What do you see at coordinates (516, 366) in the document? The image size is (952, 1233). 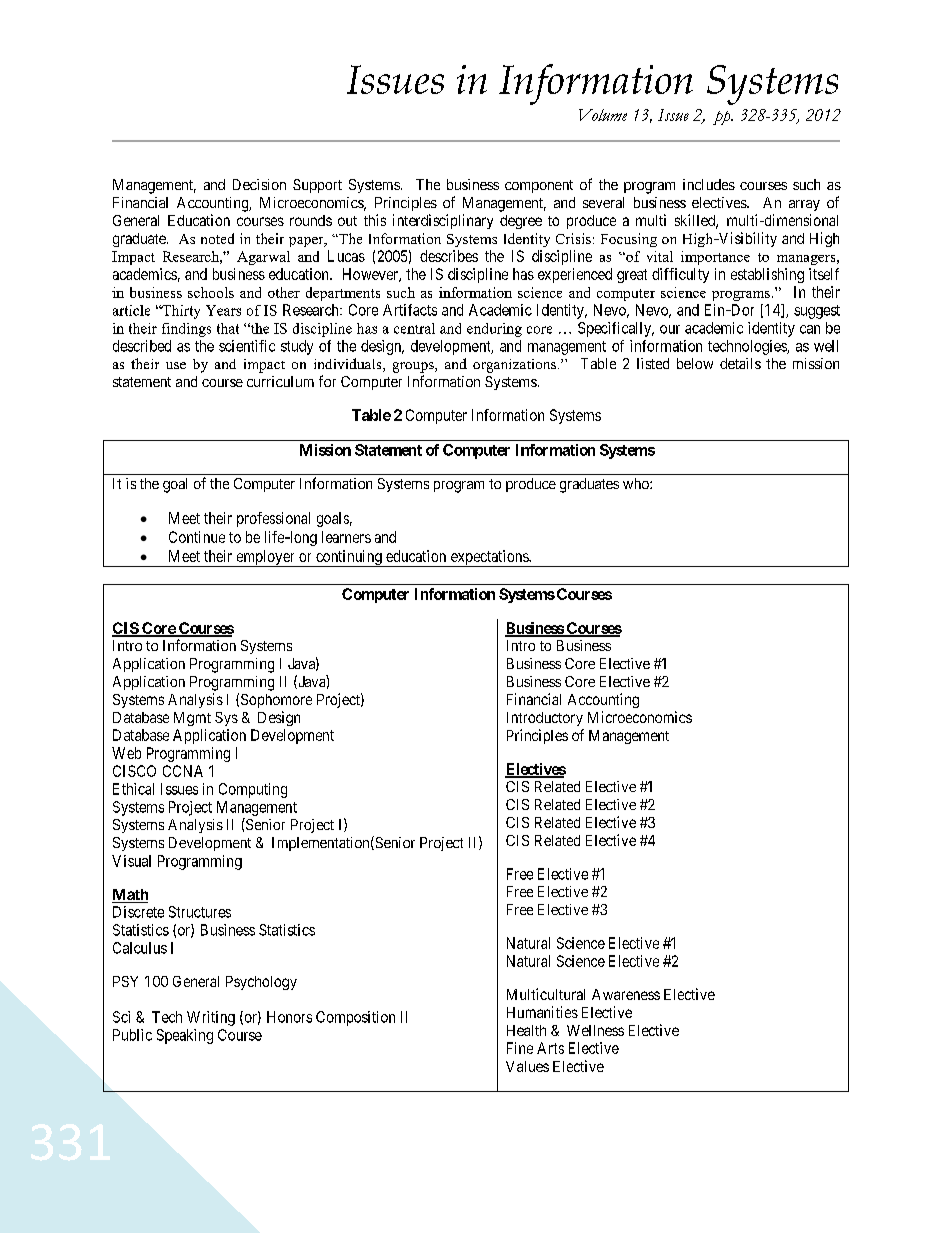 I see `organizations` at bounding box center [516, 366].
